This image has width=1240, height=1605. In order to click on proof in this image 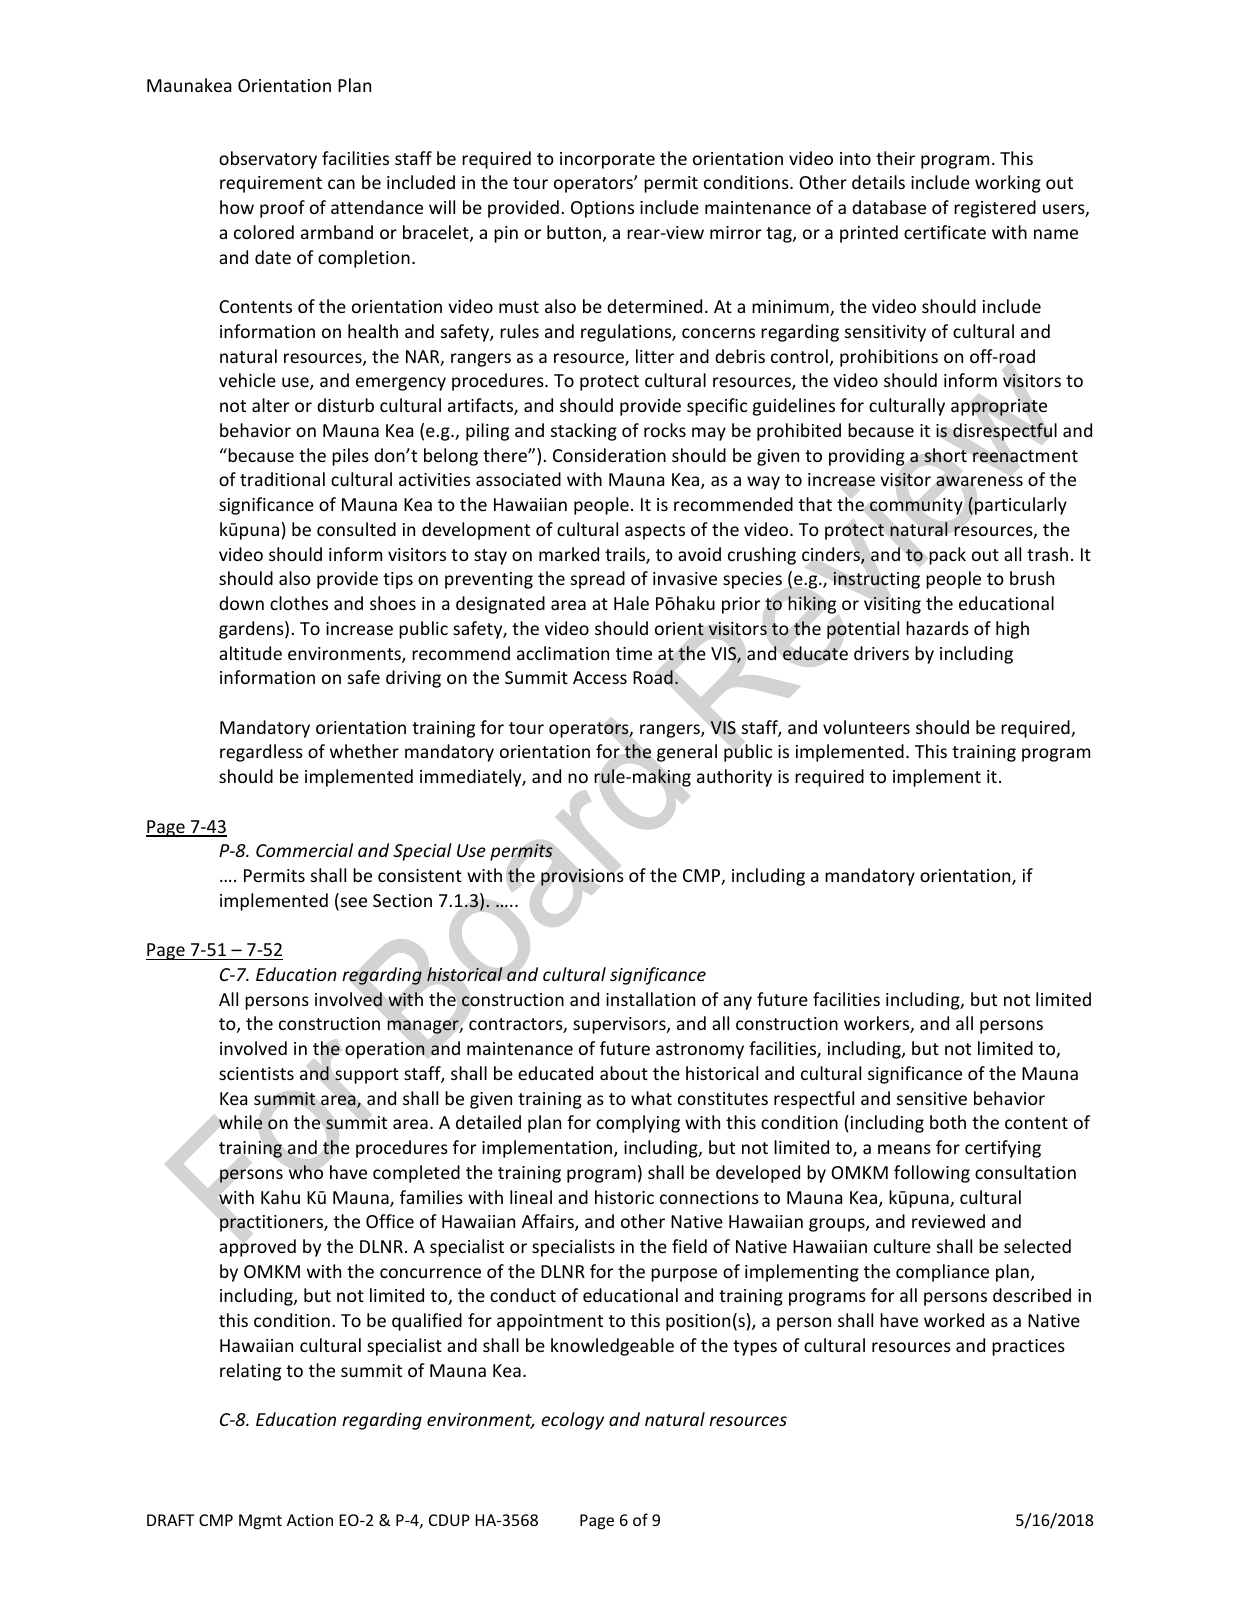, I will do `click(282, 209)`.
